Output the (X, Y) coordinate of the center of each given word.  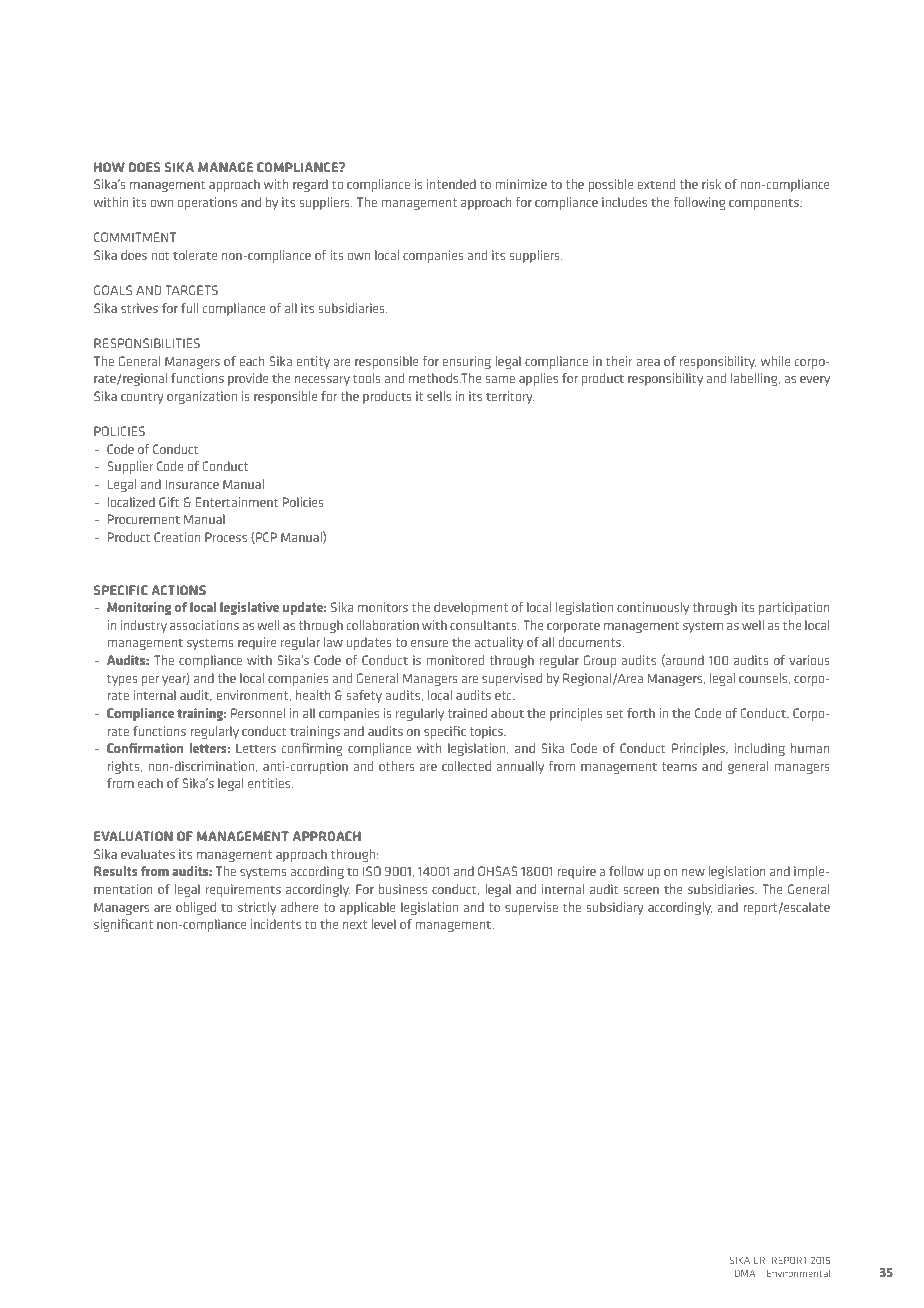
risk (711, 184)
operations (207, 203)
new (693, 872)
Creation (177, 537)
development (471, 608)
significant (123, 925)
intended (451, 184)
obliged (196, 908)
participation (794, 608)
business (403, 889)
